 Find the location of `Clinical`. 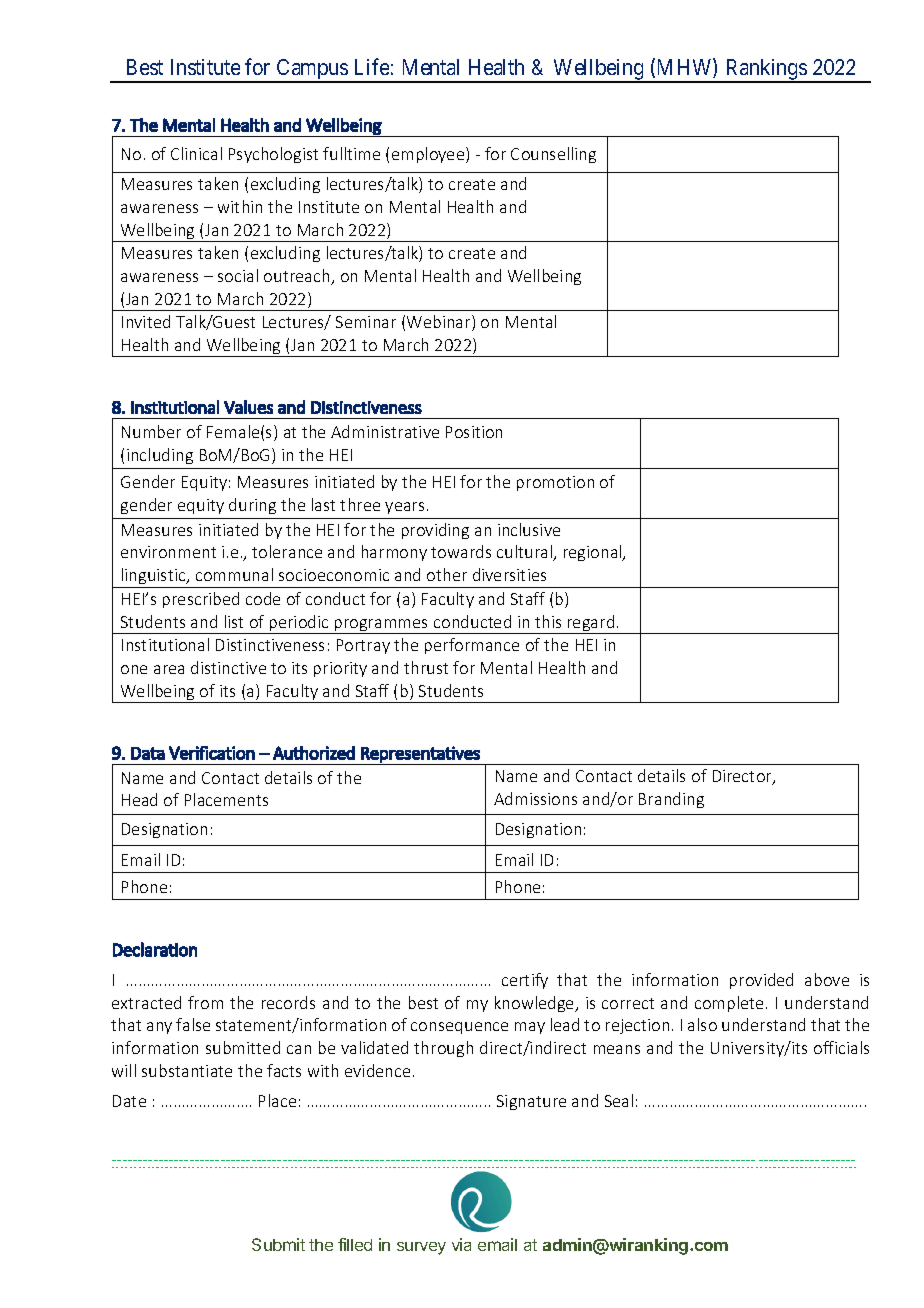

Clinical is located at coordinates (196, 153).
